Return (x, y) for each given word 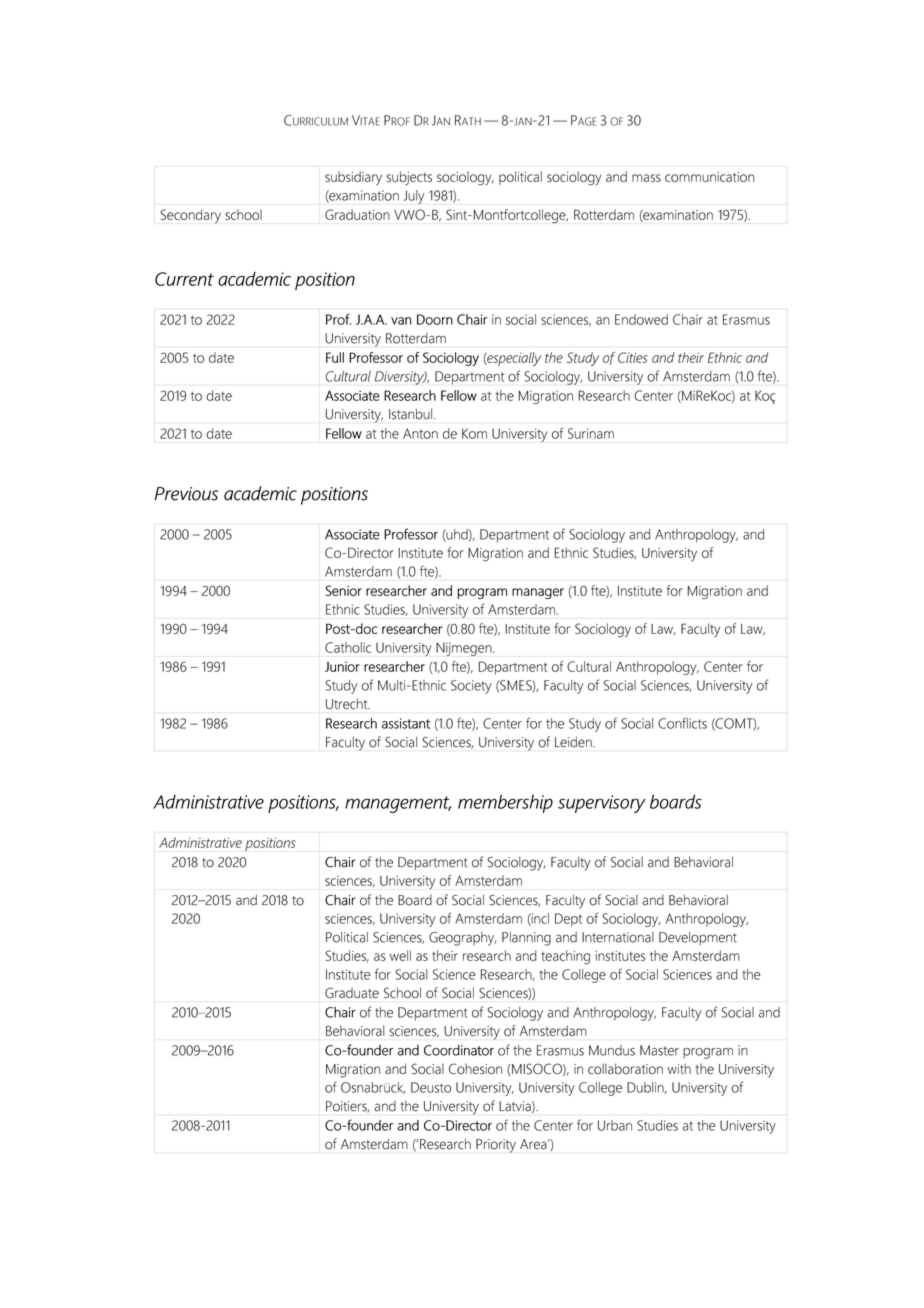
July (414, 197)
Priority (496, 1146)
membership (505, 803)
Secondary (190, 216)
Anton (420, 433)
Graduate (352, 992)
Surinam (591, 433)
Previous (186, 494)
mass (646, 178)
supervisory (602, 804)
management (398, 804)
